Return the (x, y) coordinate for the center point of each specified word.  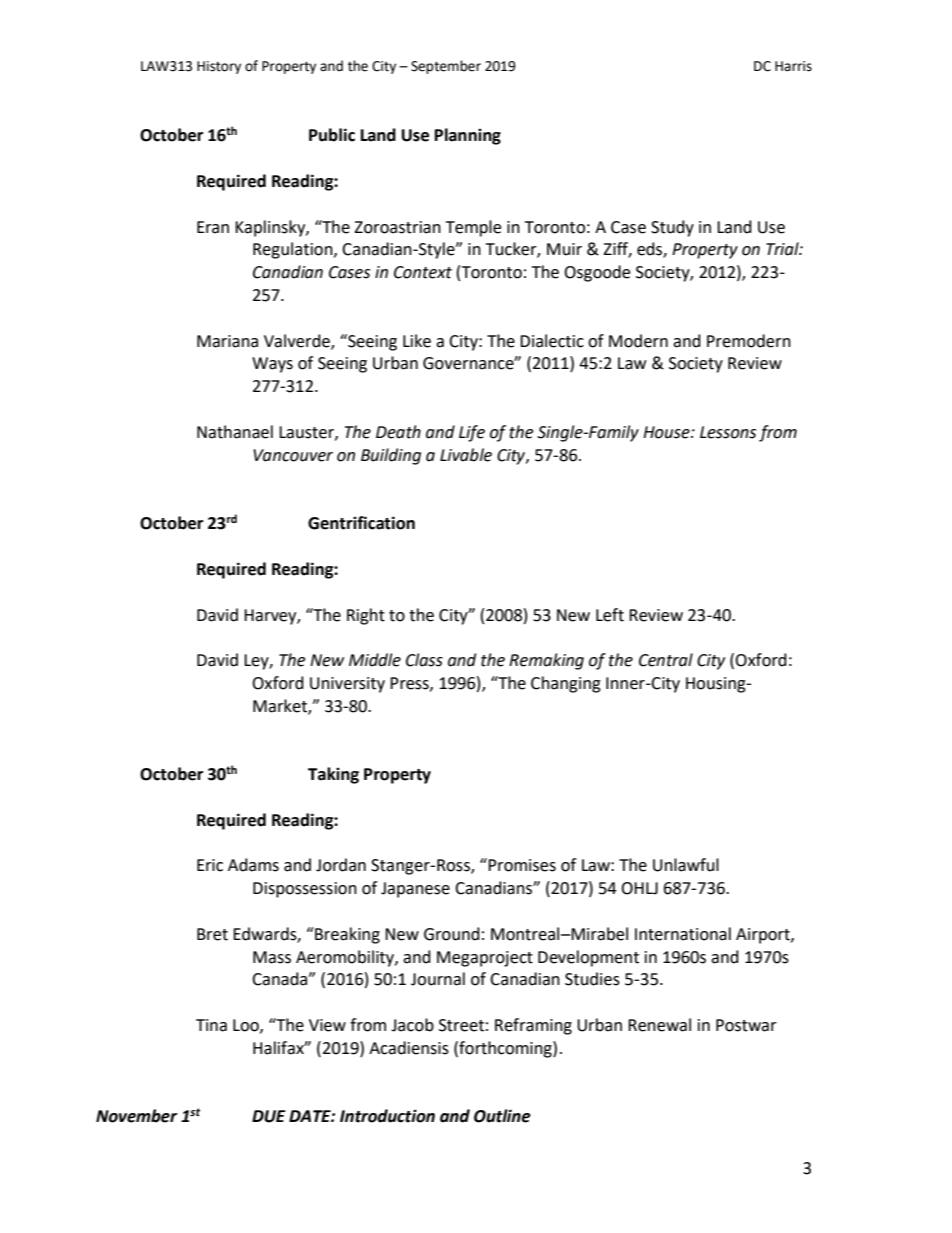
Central (666, 660)
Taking (333, 775)
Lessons (728, 432)
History (219, 67)
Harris (793, 66)
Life (472, 433)
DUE (269, 1116)
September (446, 67)
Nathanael (235, 432)
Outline (502, 1116)
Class (424, 660)
